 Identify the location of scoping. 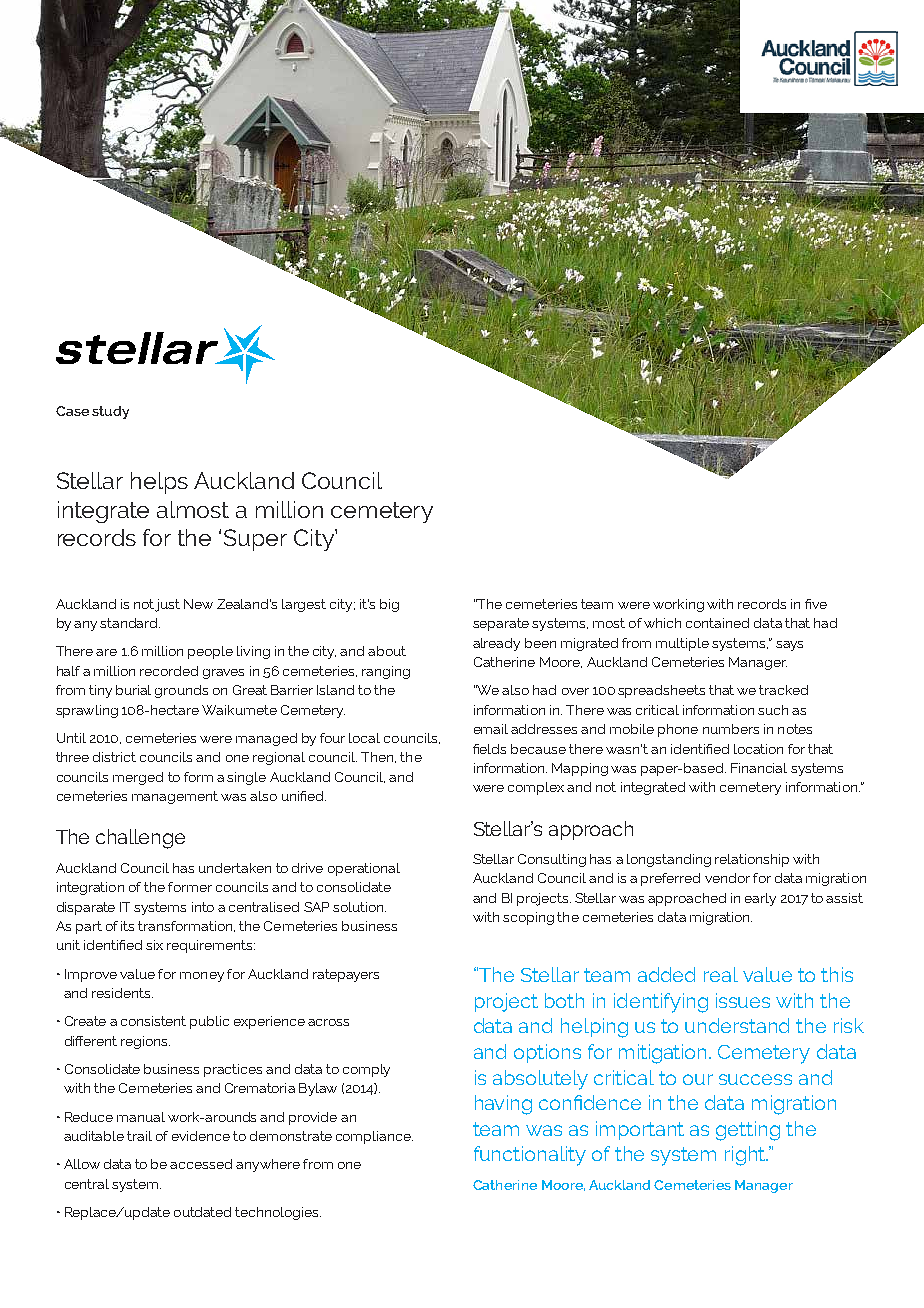
(528, 918).
